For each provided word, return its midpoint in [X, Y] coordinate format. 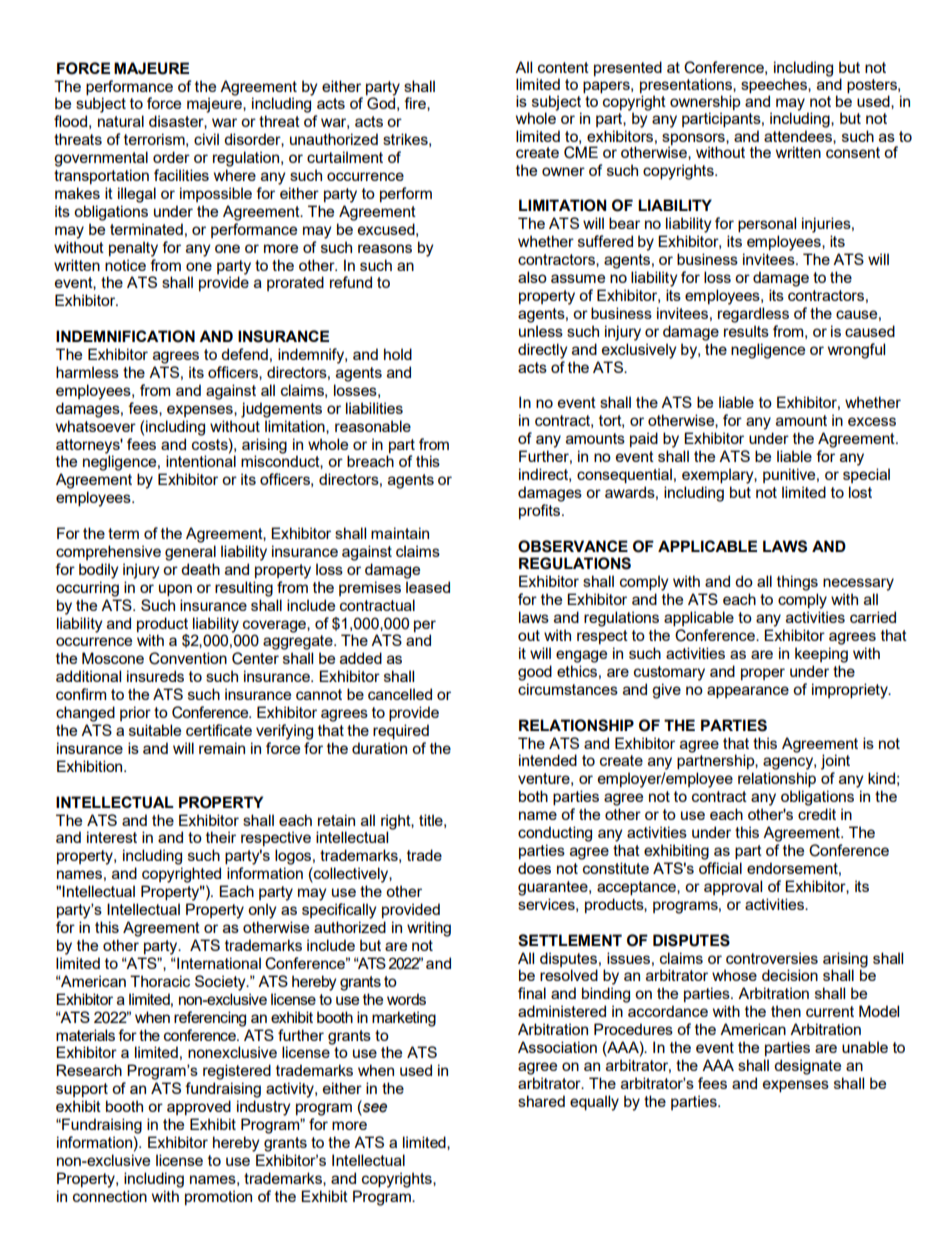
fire [416, 103]
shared [541, 1101]
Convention [188, 658]
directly [542, 351]
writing [429, 929]
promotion [218, 1197]
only [262, 911]
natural [121, 121]
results [746, 331]
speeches [775, 87]
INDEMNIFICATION [125, 336]
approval [733, 887]
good [535, 673]
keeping [821, 655]
